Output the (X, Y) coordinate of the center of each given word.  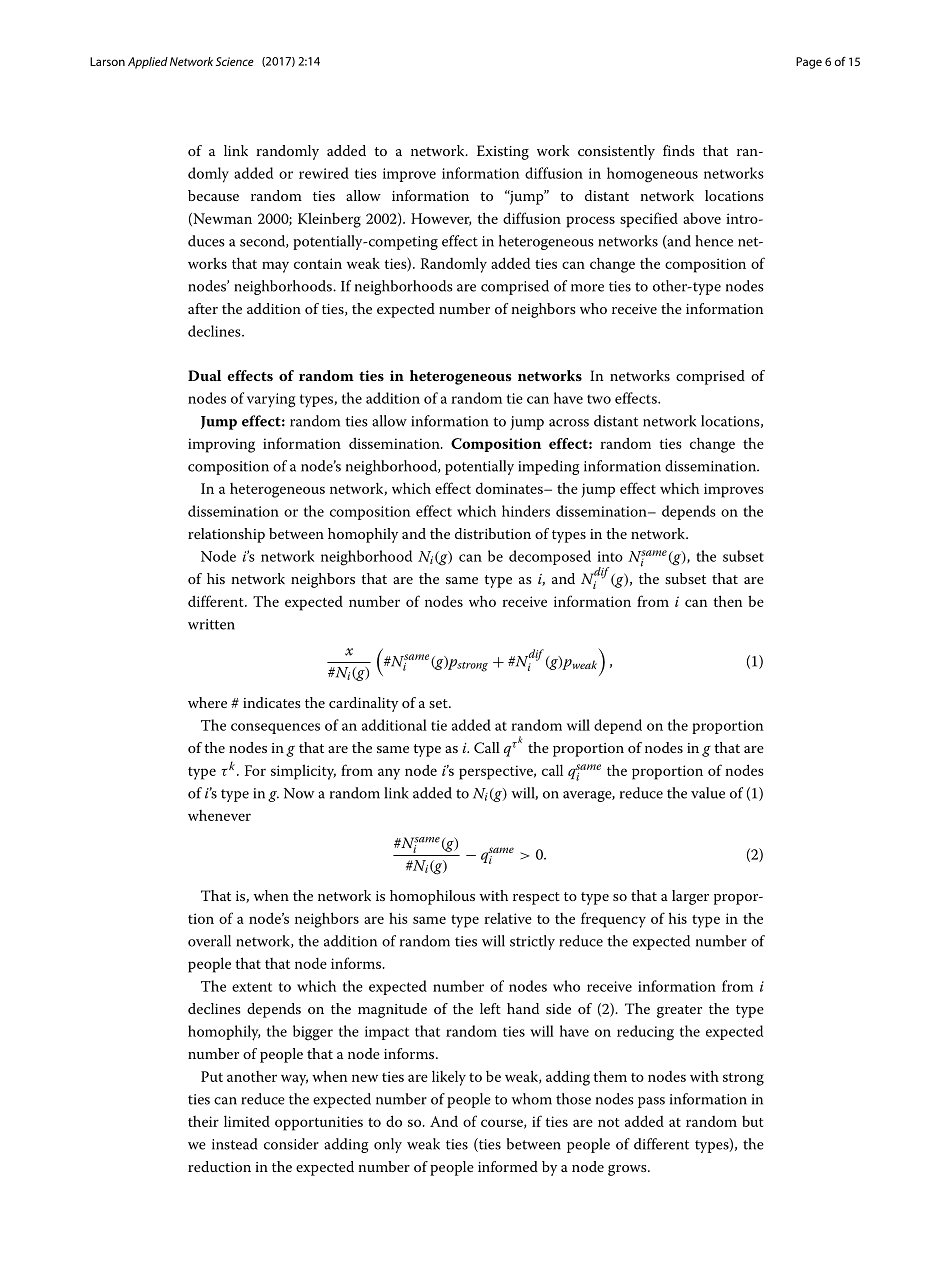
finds (679, 150)
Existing (503, 152)
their (203, 1121)
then (728, 601)
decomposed (550, 557)
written (211, 624)
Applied (148, 63)
